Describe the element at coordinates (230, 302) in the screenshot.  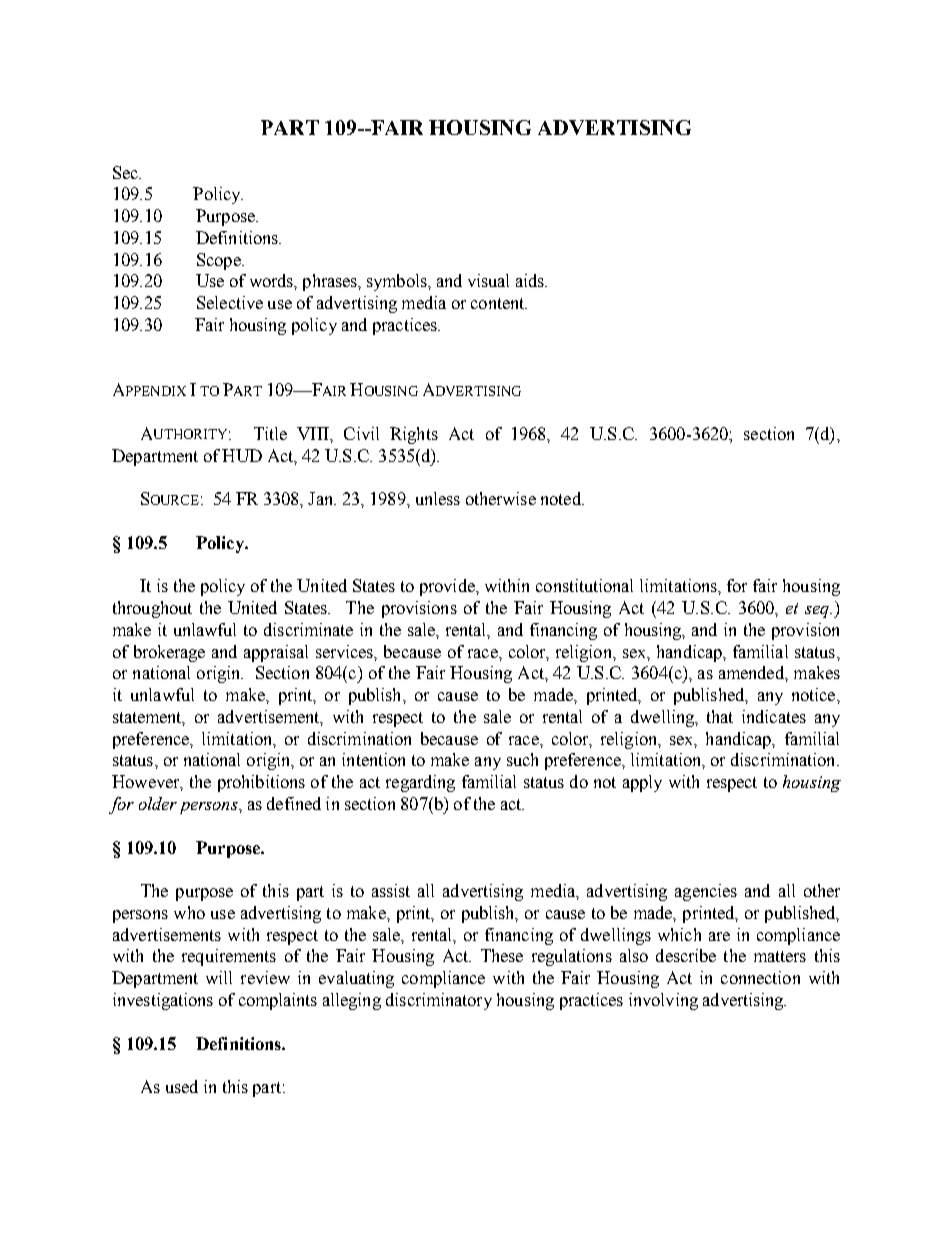
I see `Selective` at that location.
